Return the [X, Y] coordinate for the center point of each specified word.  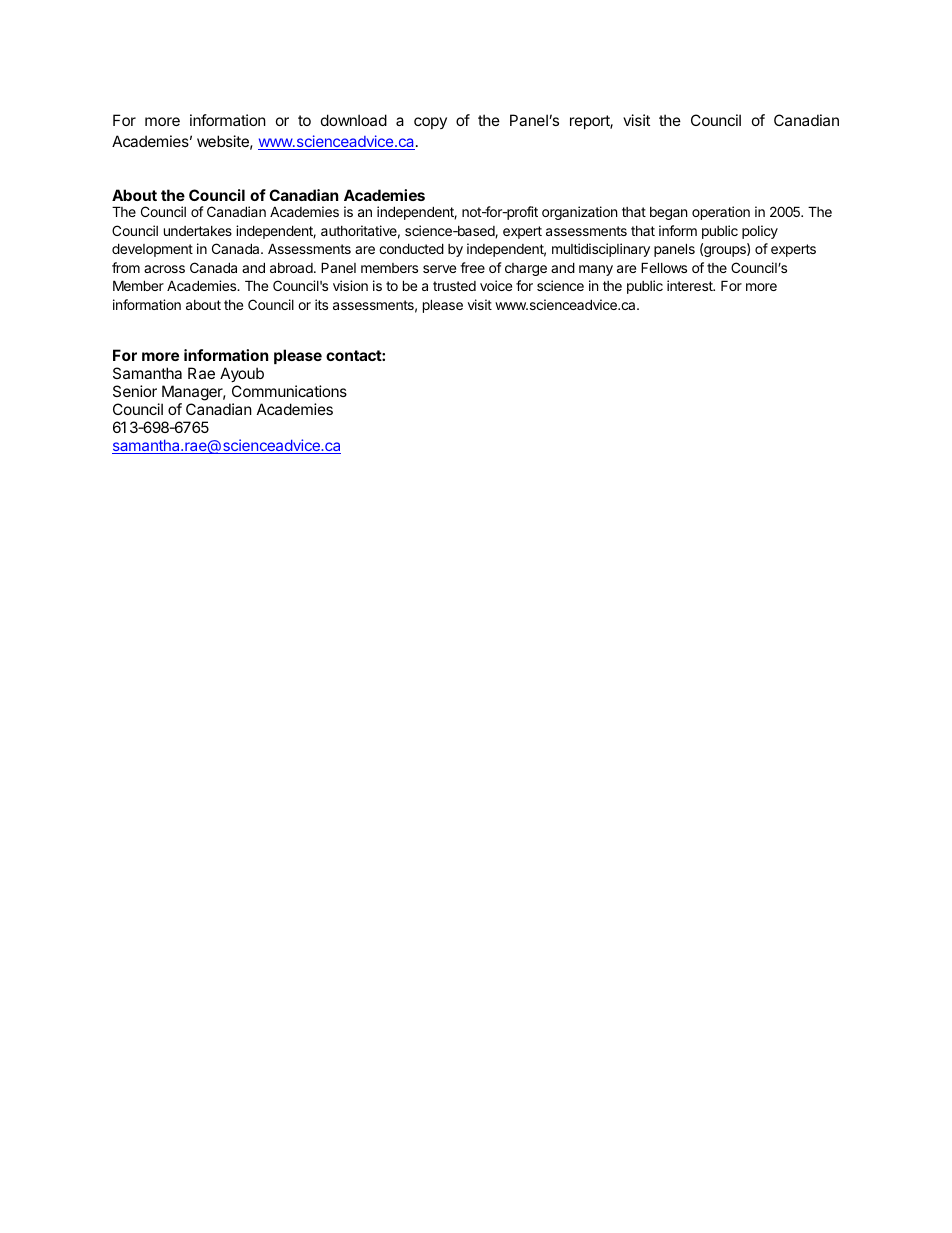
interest [691, 285]
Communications [289, 391]
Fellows [664, 267]
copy [430, 123]
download [354, 120]
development [152, 250]
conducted [411, 248]
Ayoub [242, 376]
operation [721, 213]
